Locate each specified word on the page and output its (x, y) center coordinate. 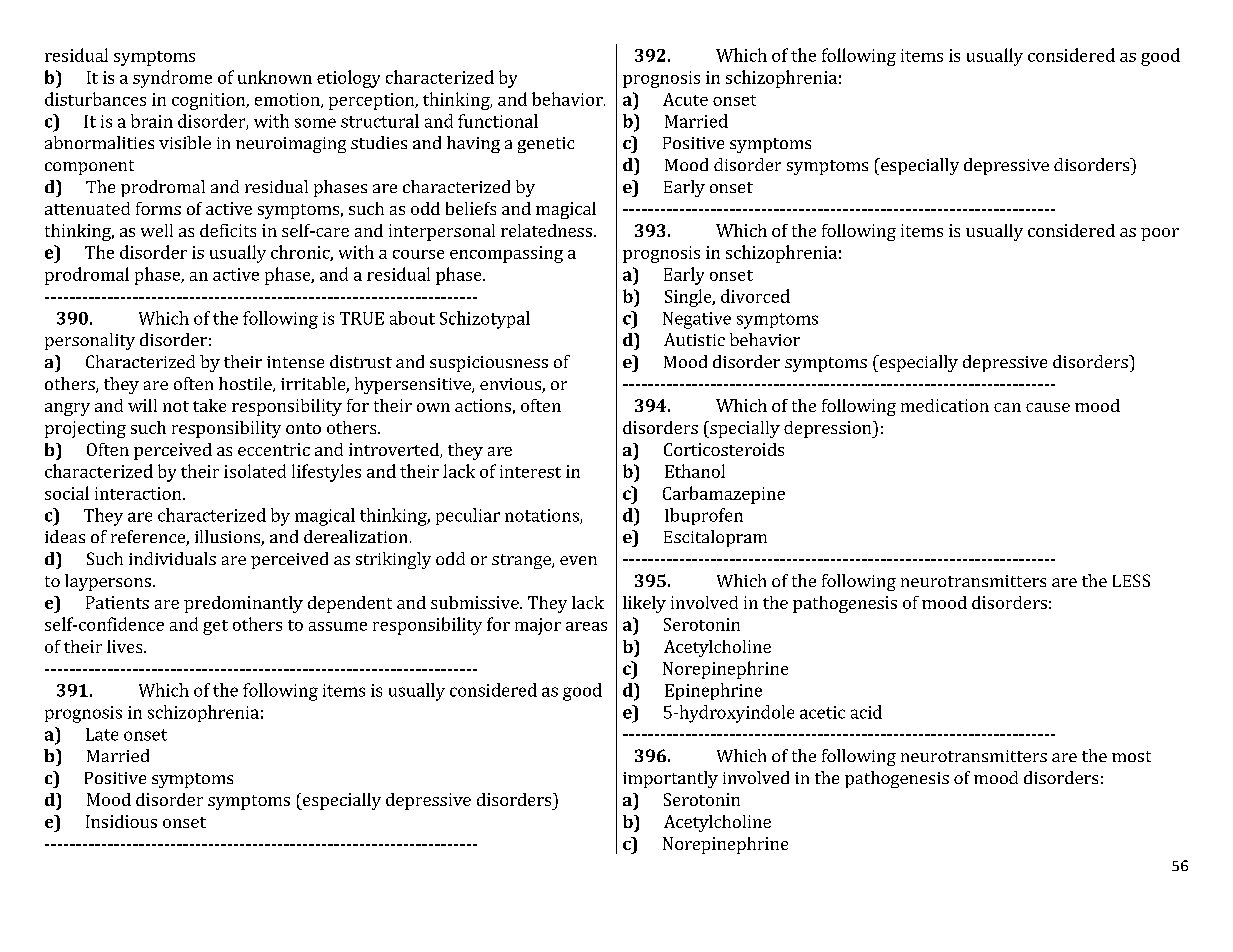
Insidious (121, 821)
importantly (670, 779)
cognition (210, 101)
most (1131, 756)
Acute (685, 99)
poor (1160, 234)
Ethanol (695, 471)
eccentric (274, 449)
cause (1048, 407)
